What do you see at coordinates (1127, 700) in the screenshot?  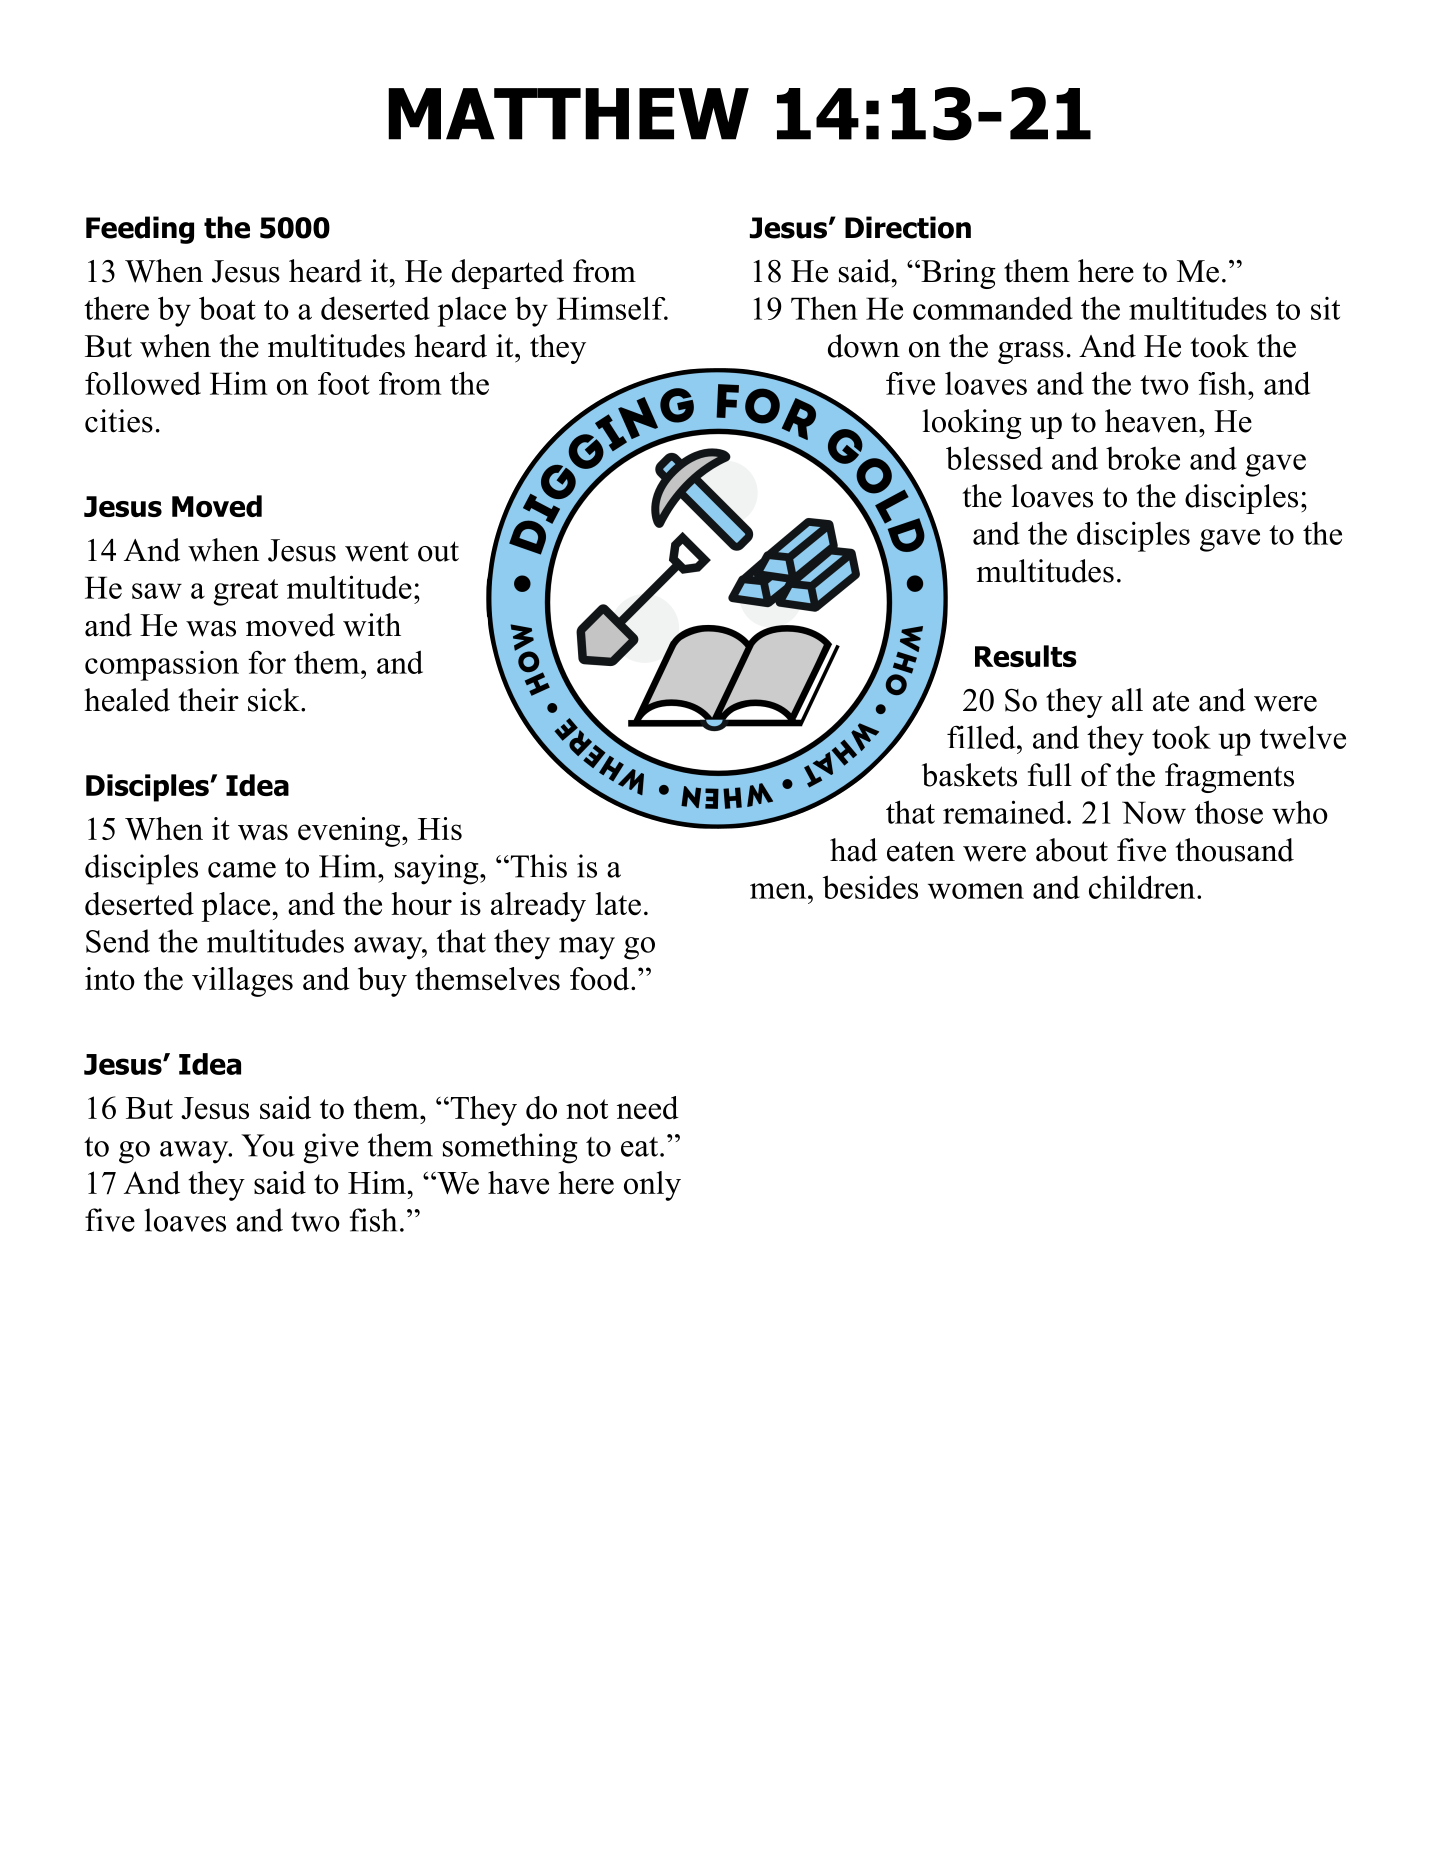 I see `all` at bounding box center [1127, 700].
